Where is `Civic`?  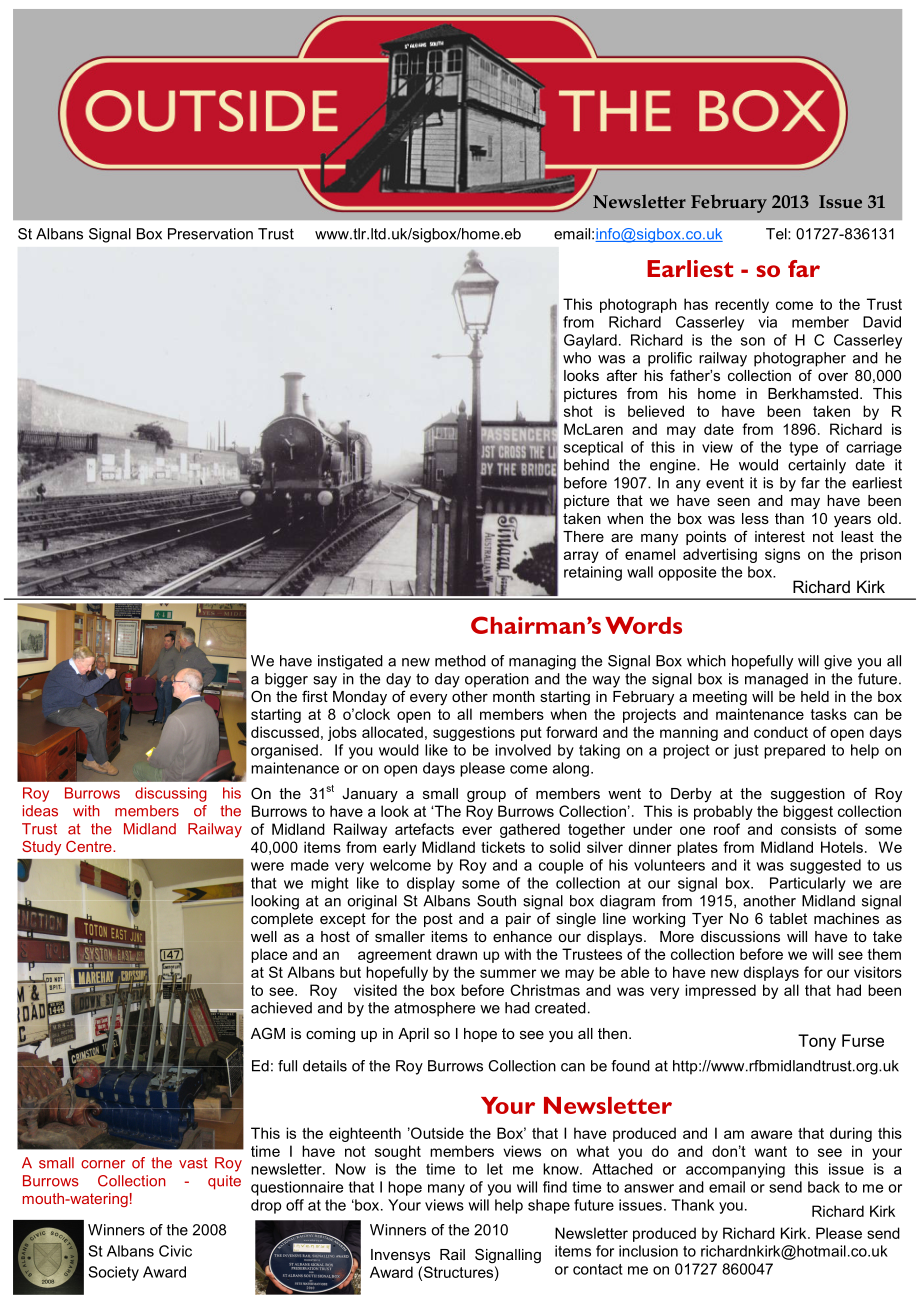
Civic is located at coordinates (175, 1251).
